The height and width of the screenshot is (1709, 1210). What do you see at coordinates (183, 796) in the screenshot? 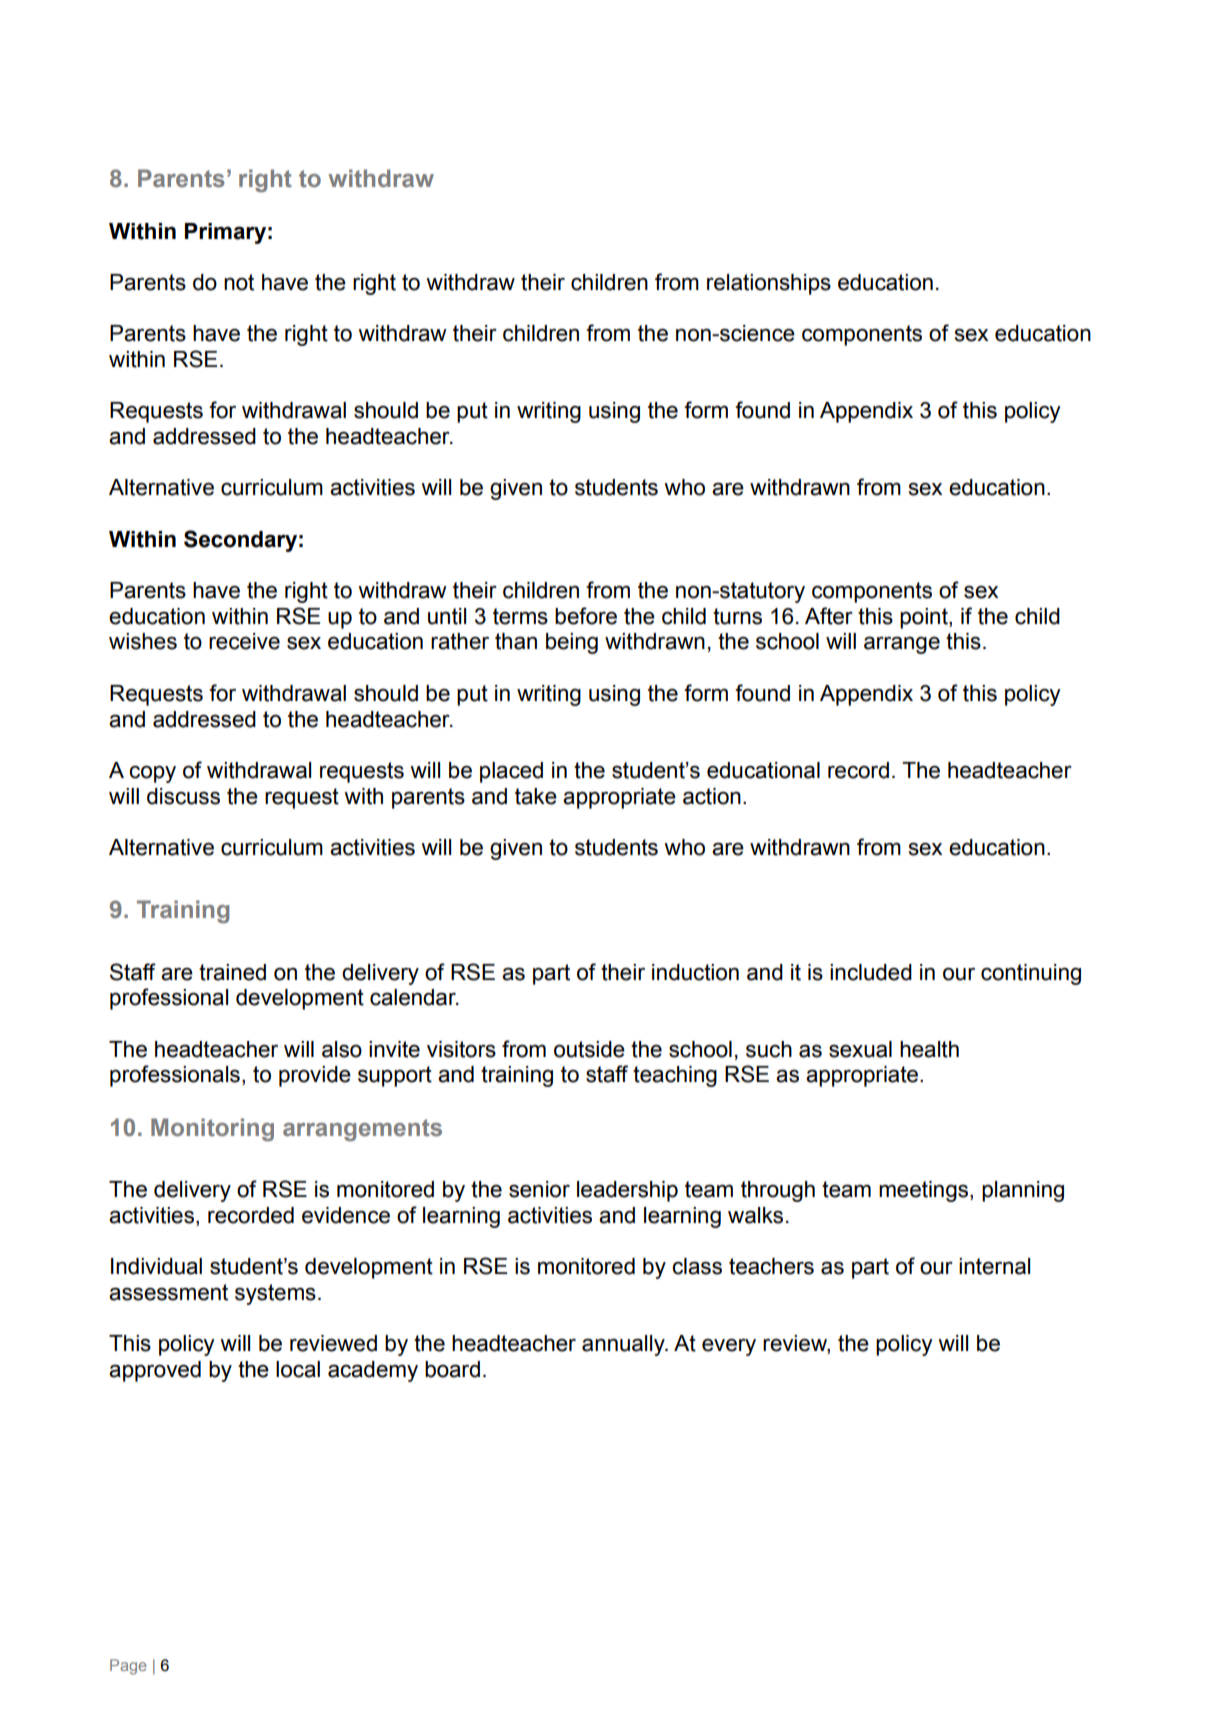
I see `discuss` at bounding box center [183, 796].
